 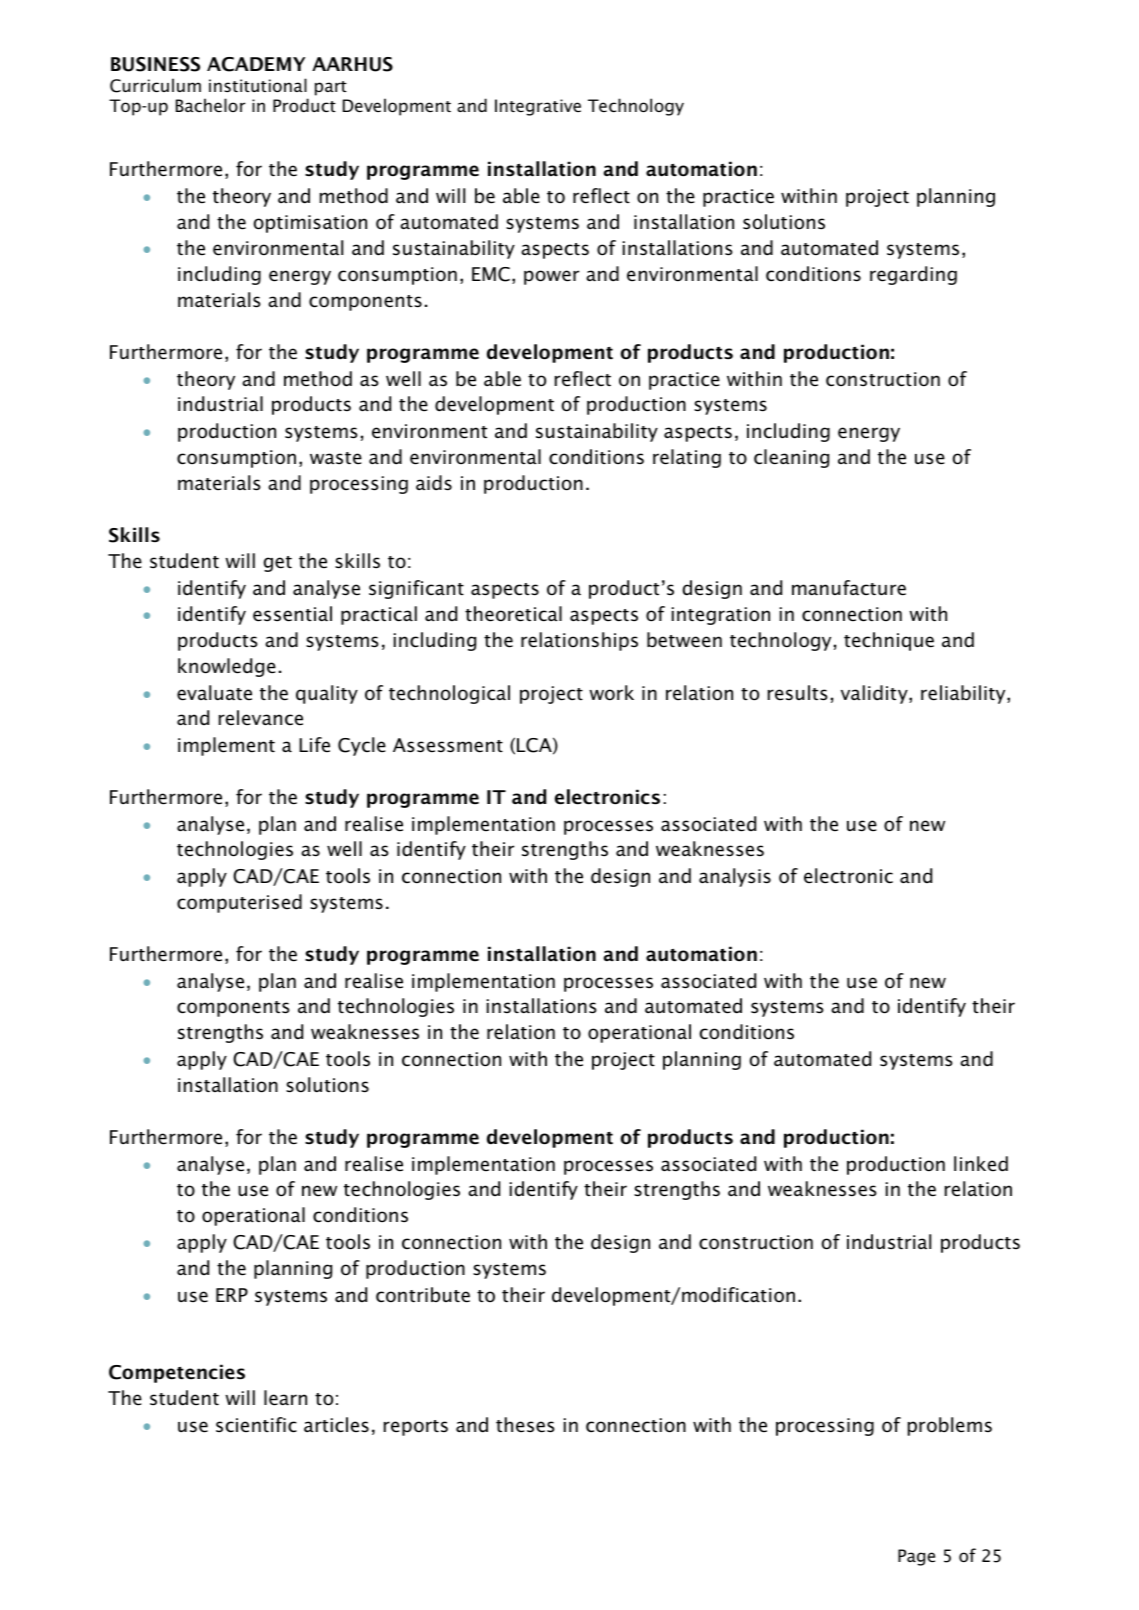 What do you see at coordinates (423, 1295) in the document?
I see `contribute` at bounding box center [423, 1295].
